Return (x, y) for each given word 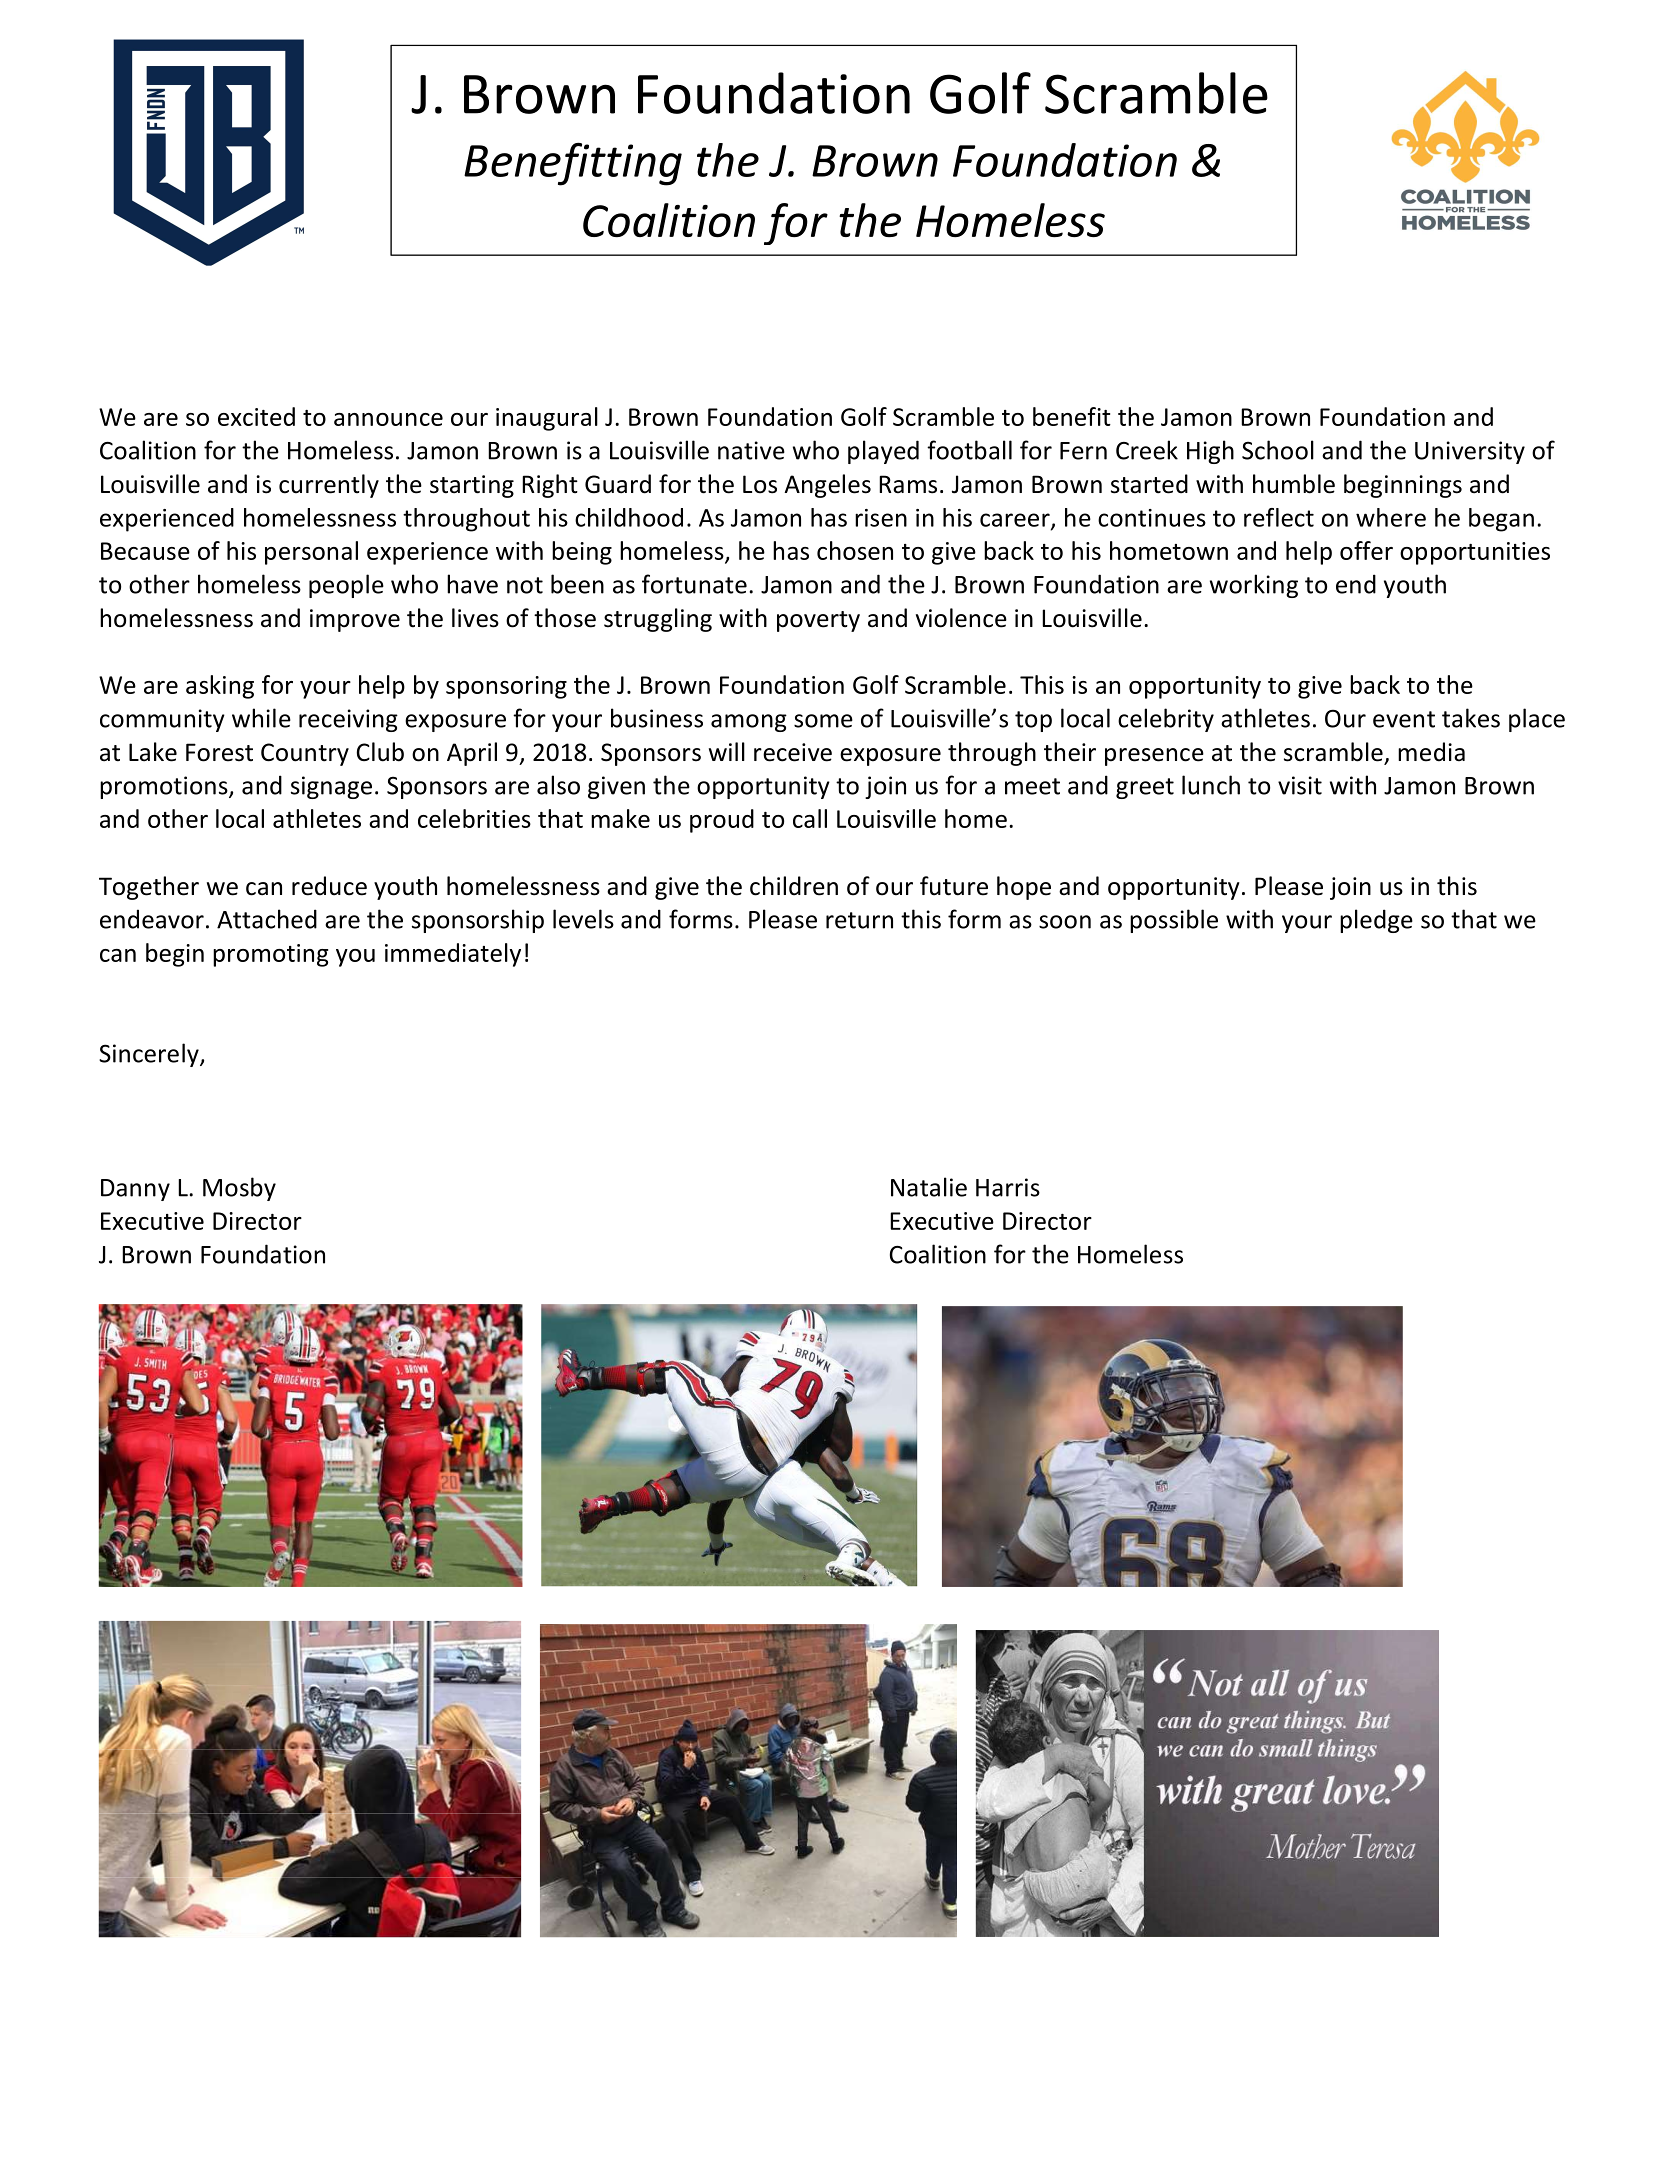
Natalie (929, 1187)
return (859, 920)
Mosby (239, 1189)
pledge (1376, 921)
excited (256, 416)
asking (220, 687)
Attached (267, 919)
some (823, 721)
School (1278, 450)
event (1404, 719)
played (883, 452)
